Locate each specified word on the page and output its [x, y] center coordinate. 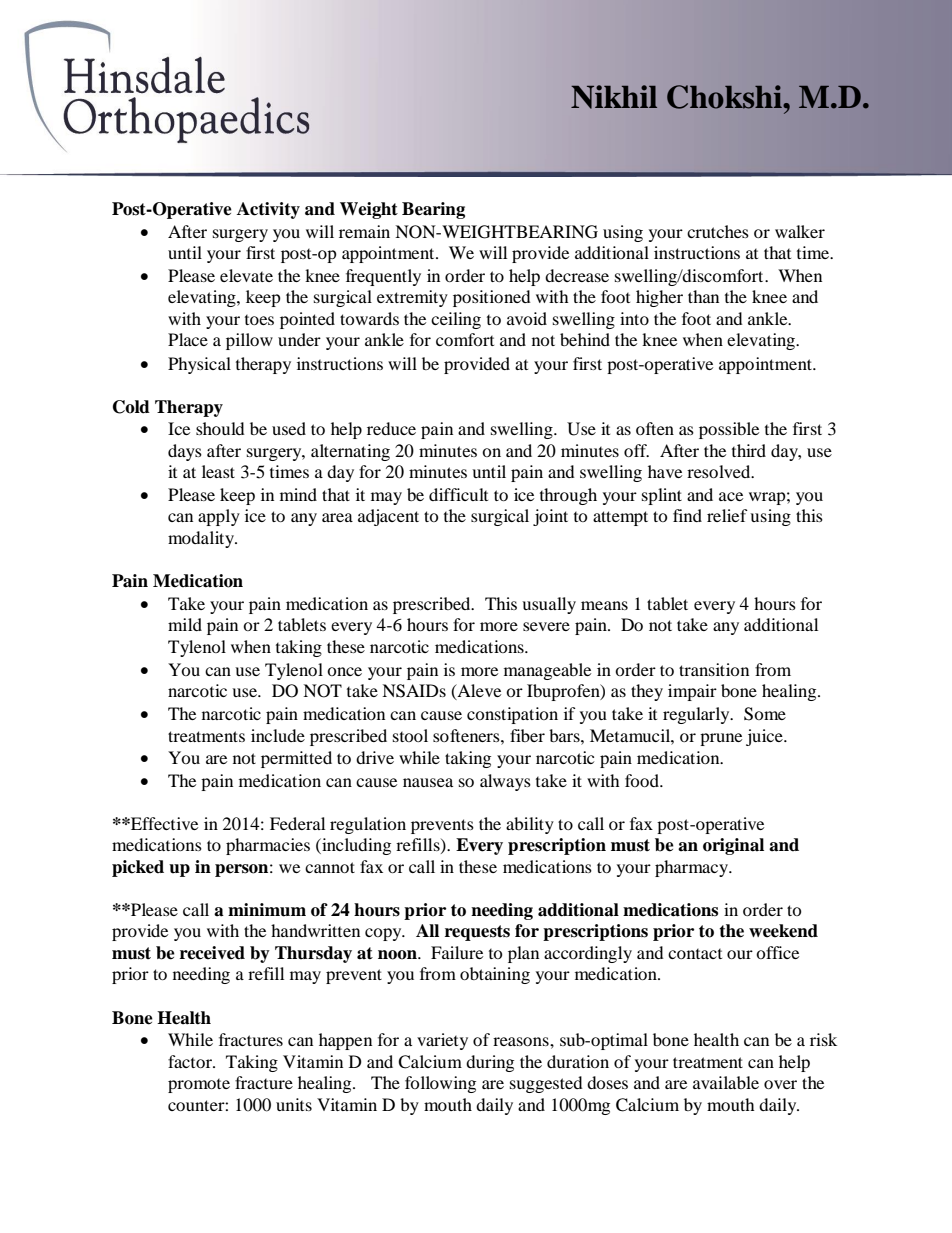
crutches [718, 231]
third [749, 450]
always [505, 782]
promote [199, 1086]
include [278, 735]
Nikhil [614, 97]
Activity [268, 210]
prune [721, 739]
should [220, 428]
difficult [458, 494]
